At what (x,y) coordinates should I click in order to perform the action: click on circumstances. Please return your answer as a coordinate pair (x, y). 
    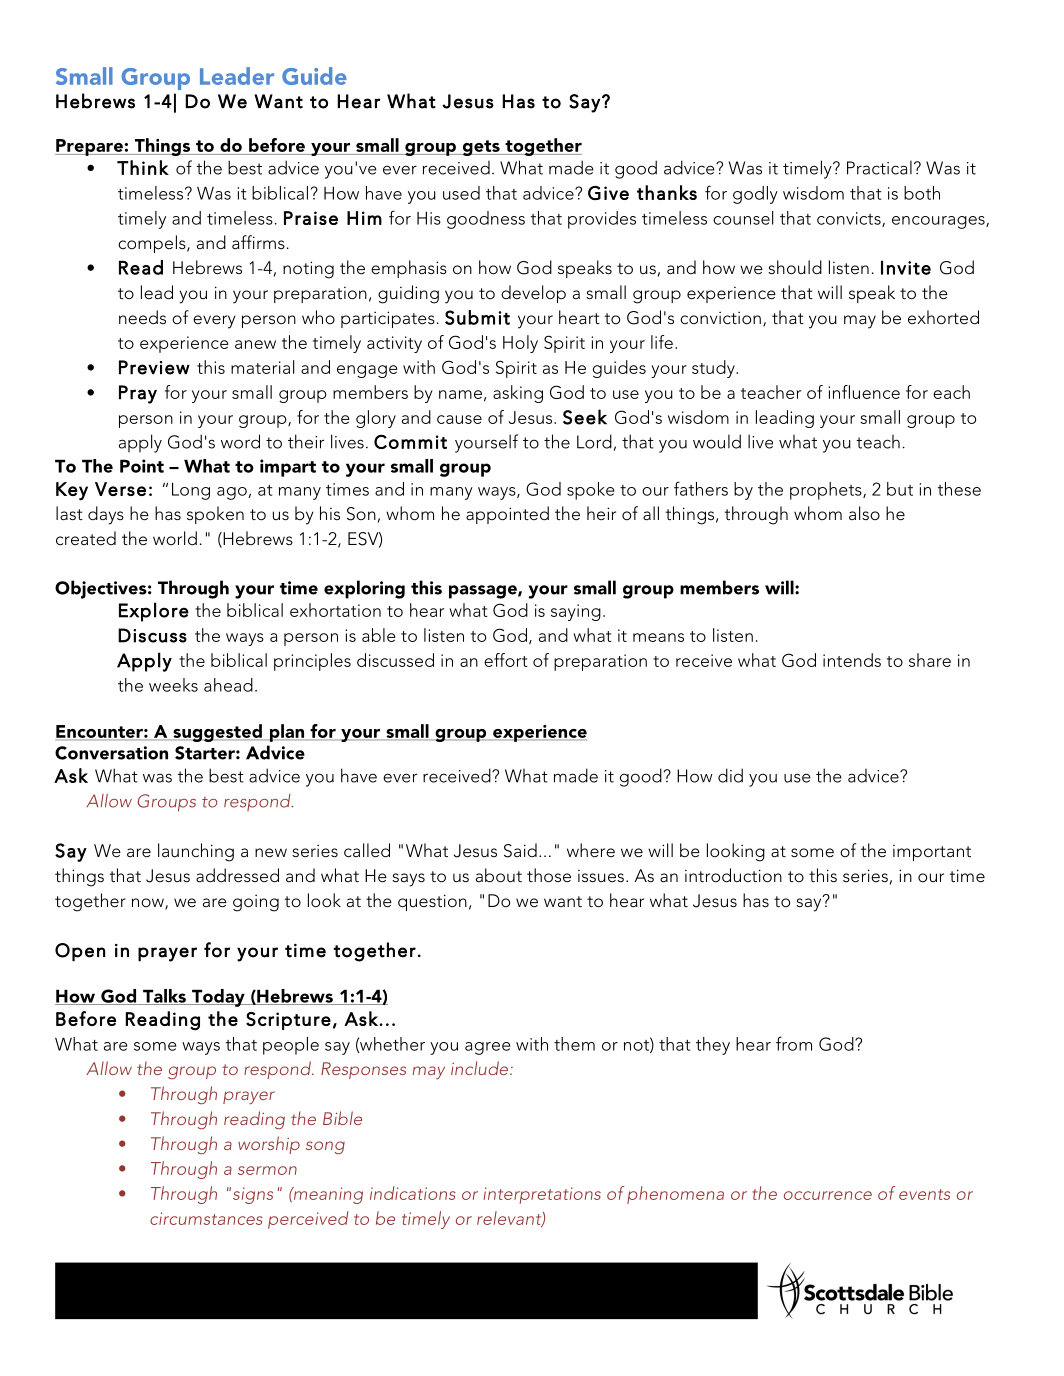
    Looking at the image, I should click on (206, 1218).
